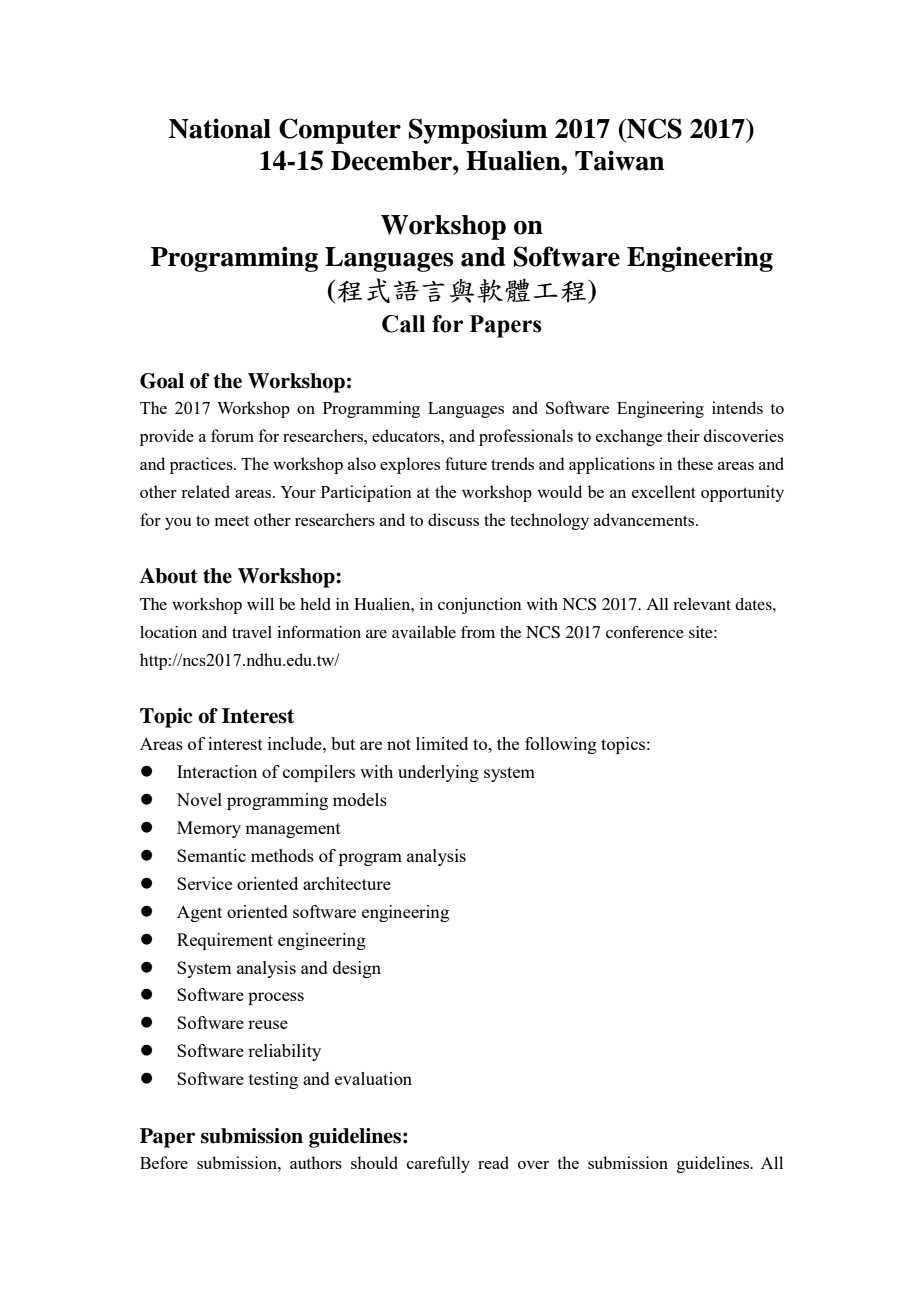 This screenshot has height=1308, width=924. What do you see at coordinates (220, 128) in the screenshot?
I see `National` at bounding box center [220, 128].
